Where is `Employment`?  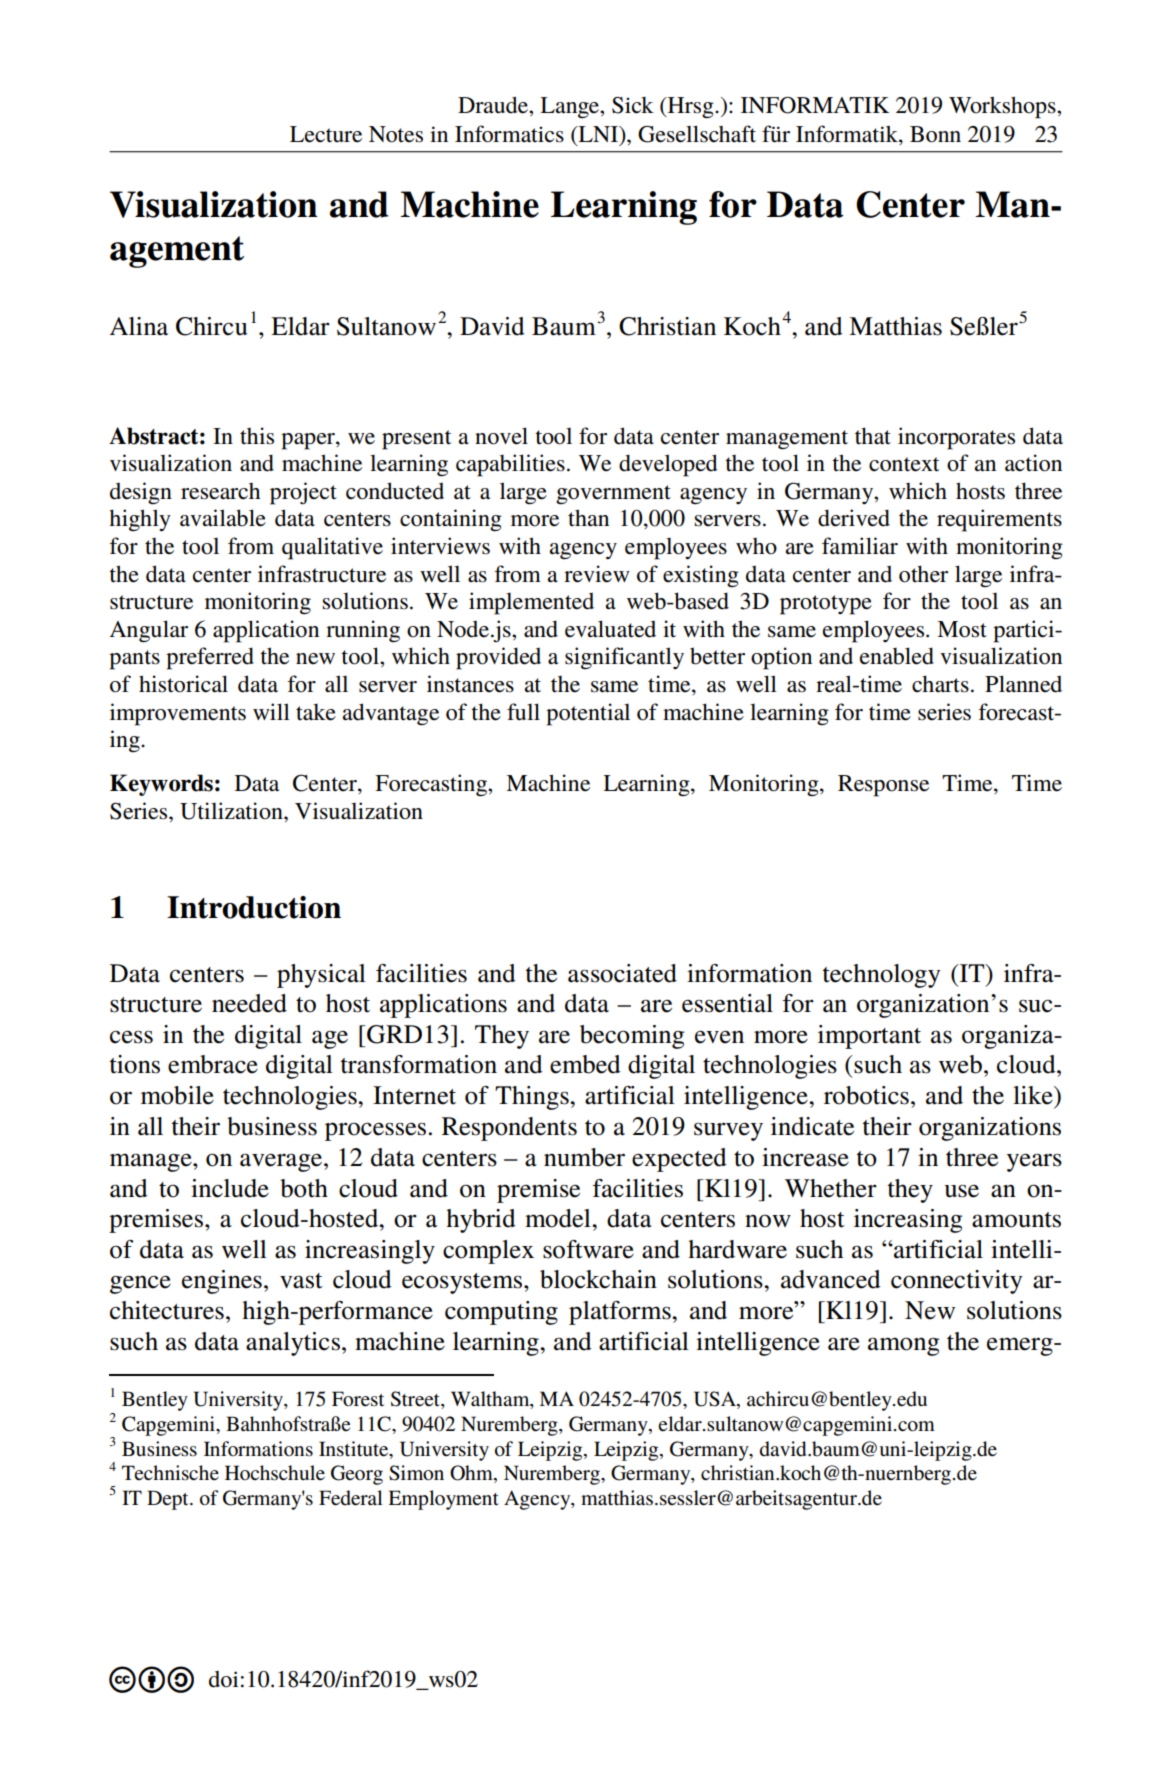 Employment is located at coordinates (443, 1500).
